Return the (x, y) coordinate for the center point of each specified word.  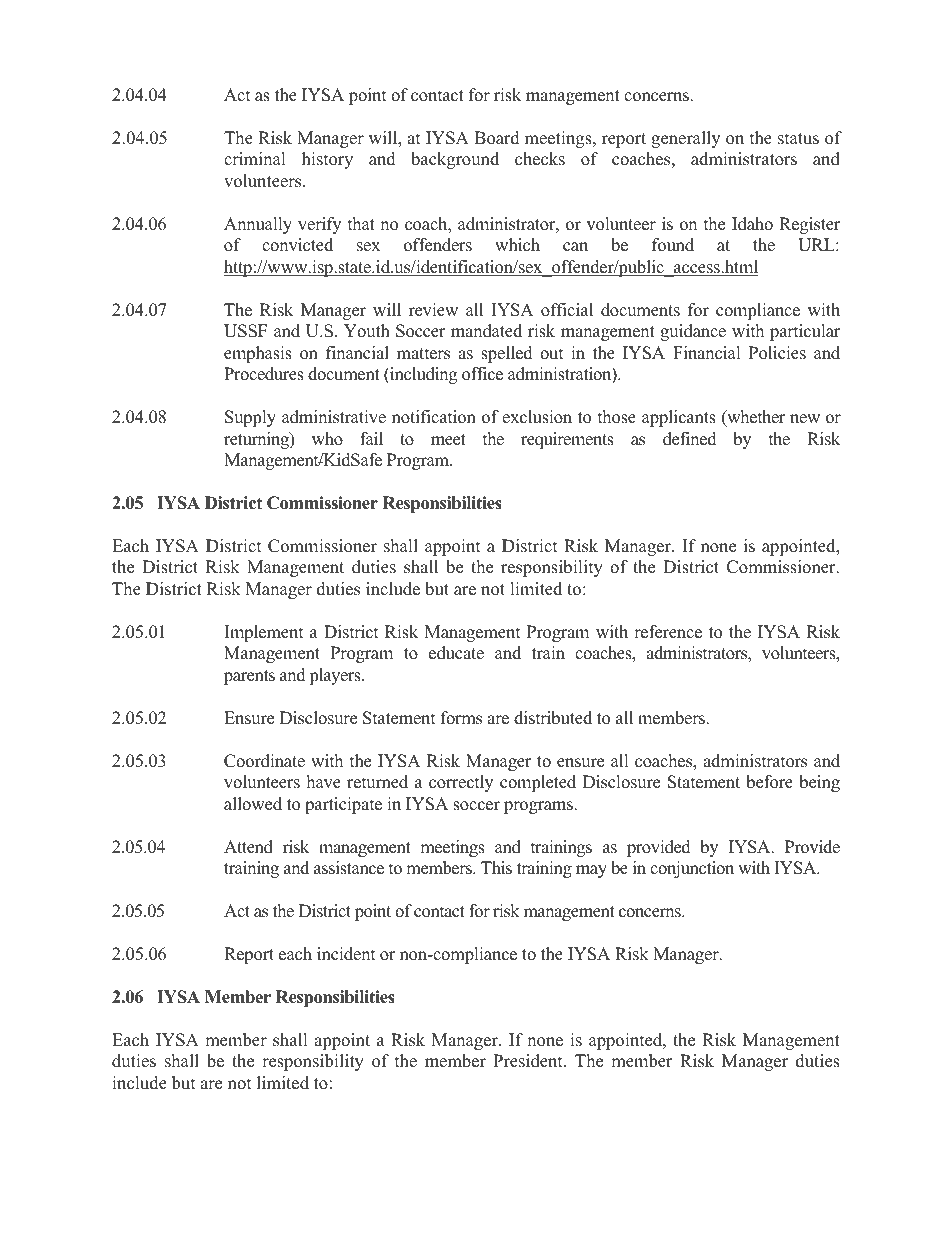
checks (540, 159)
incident (346, 954)
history (327, 160)
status (798, 139)
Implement (264, 633)
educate (456, 653)
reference (668, 632)
